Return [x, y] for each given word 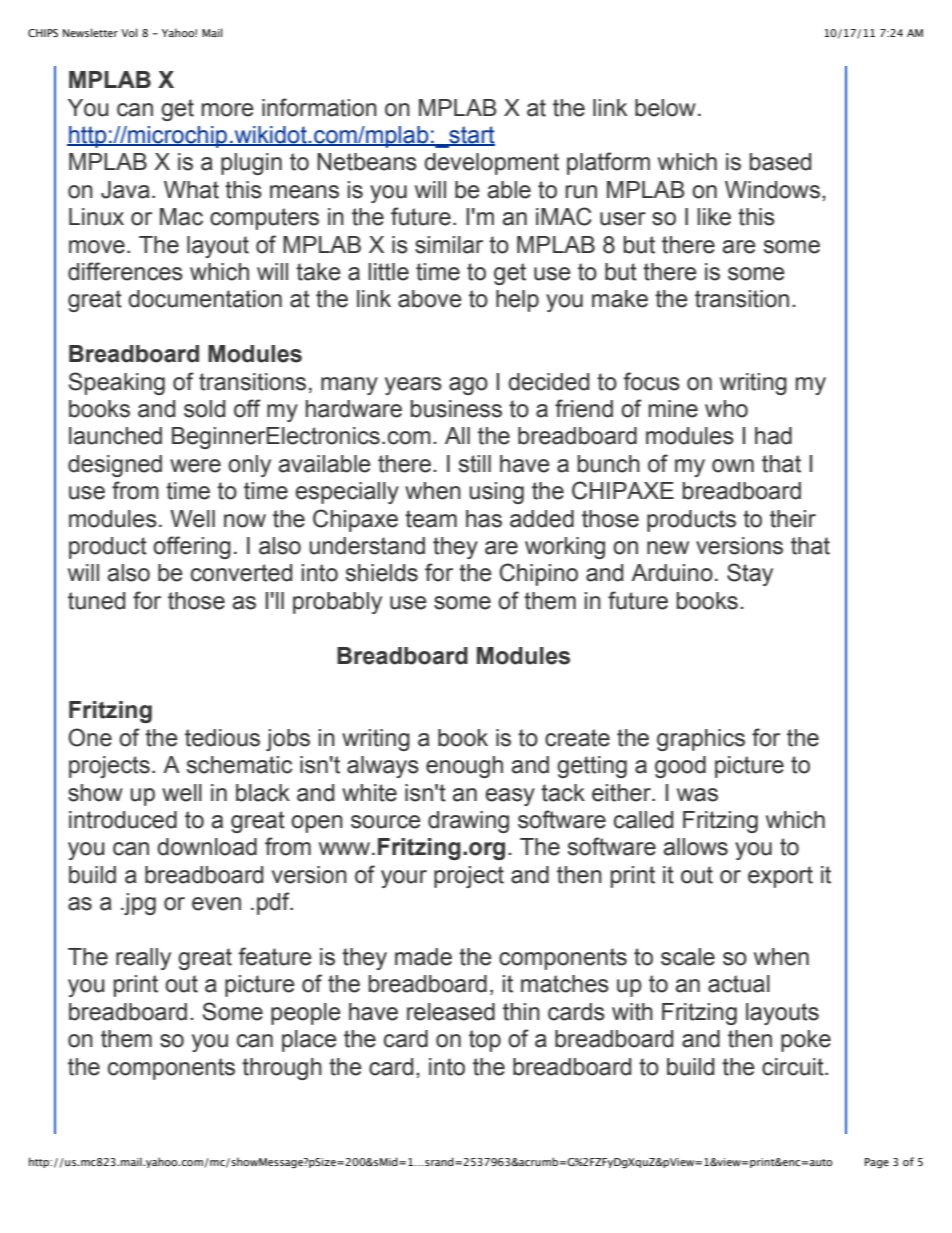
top [485, 1041]
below [665, 108]
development [491, 164]
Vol [129, 32]
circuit [794, 1067]
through [282, 1069]
